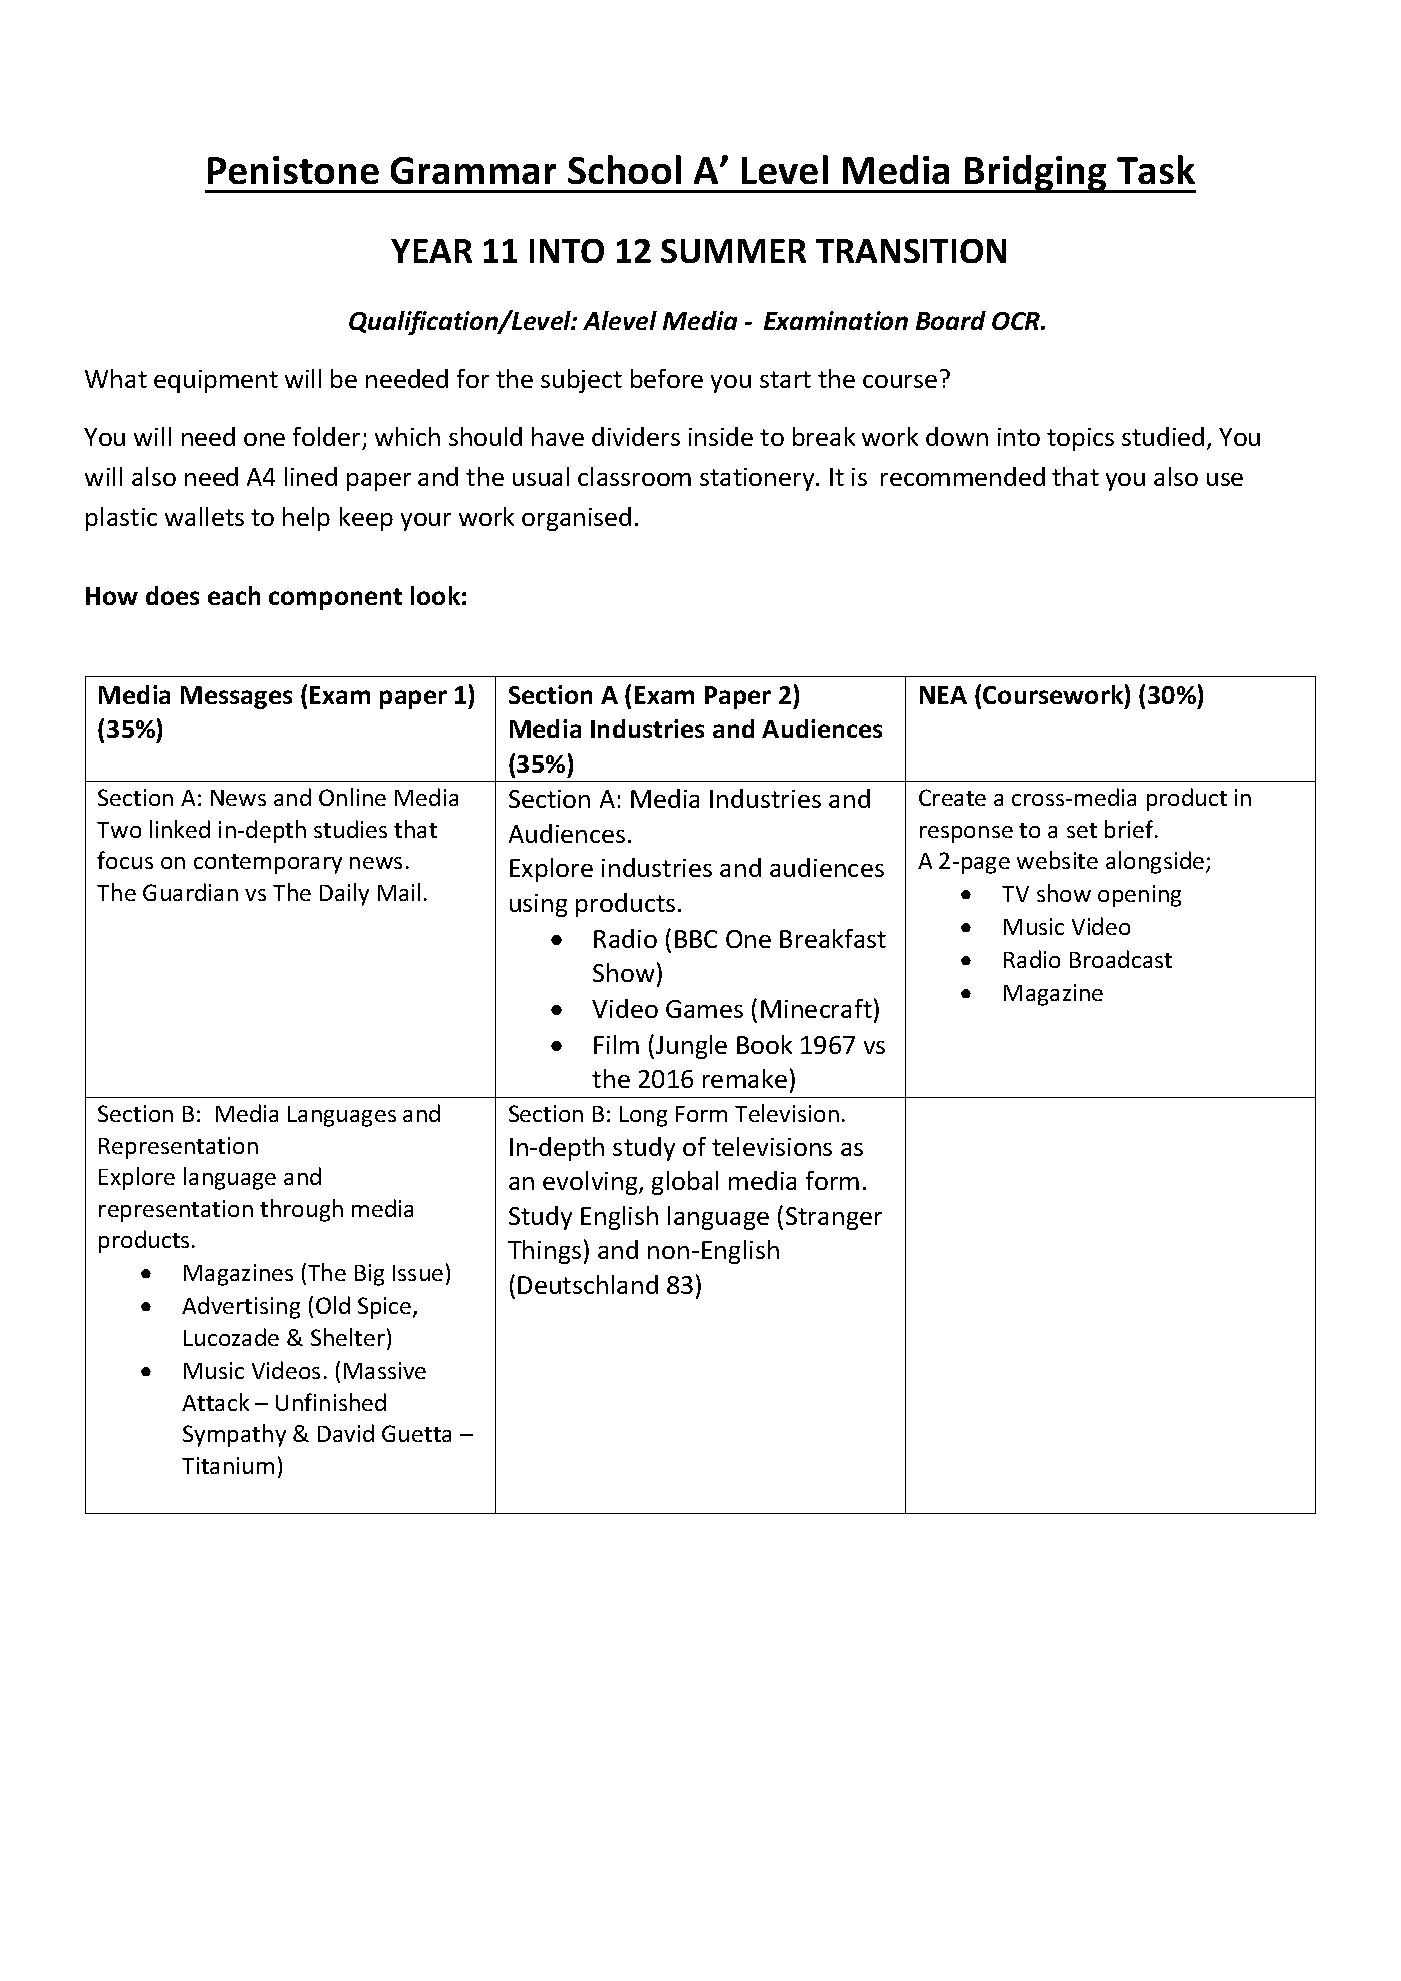 The width and height of the screenshot is (1401, 1981). What do you see at coordinates (624, 169) in the screenshot?
I see `School` at bounding box center [624, 169].
